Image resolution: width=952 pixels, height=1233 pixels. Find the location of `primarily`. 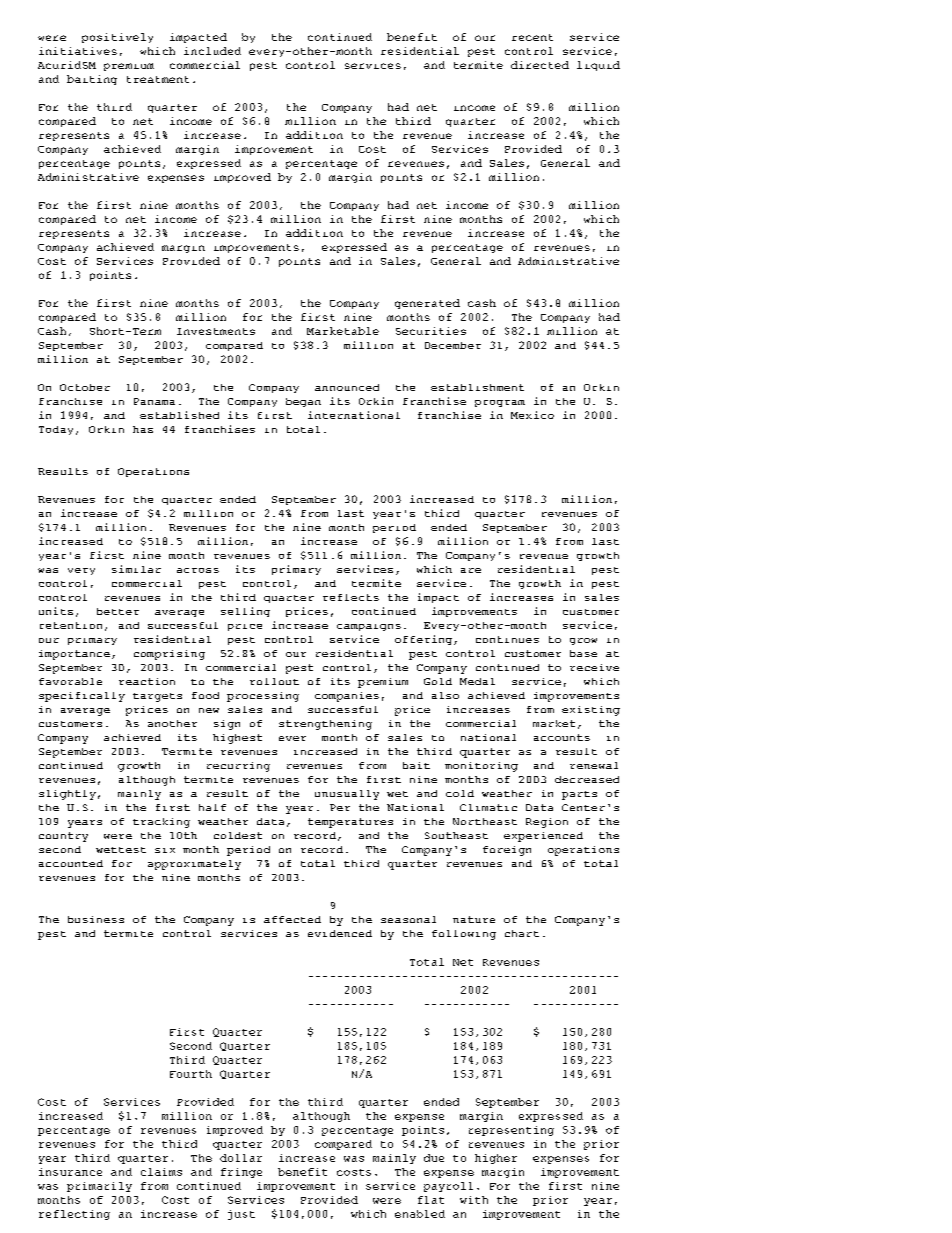

primarily is located at coordinates (99, 1187).
